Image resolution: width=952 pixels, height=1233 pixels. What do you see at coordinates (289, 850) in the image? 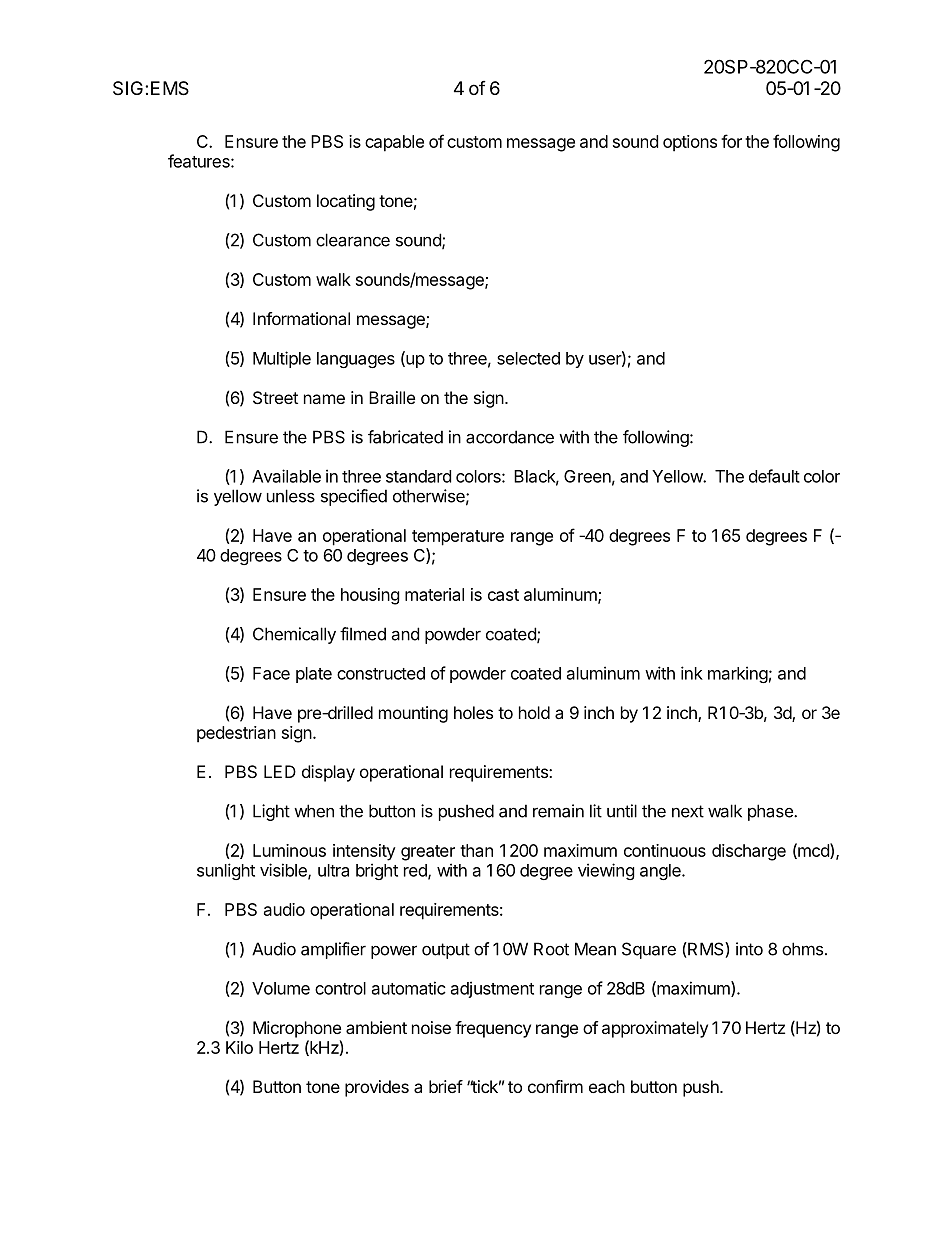
I see `Luminous` at bounding box center [289, 850].
